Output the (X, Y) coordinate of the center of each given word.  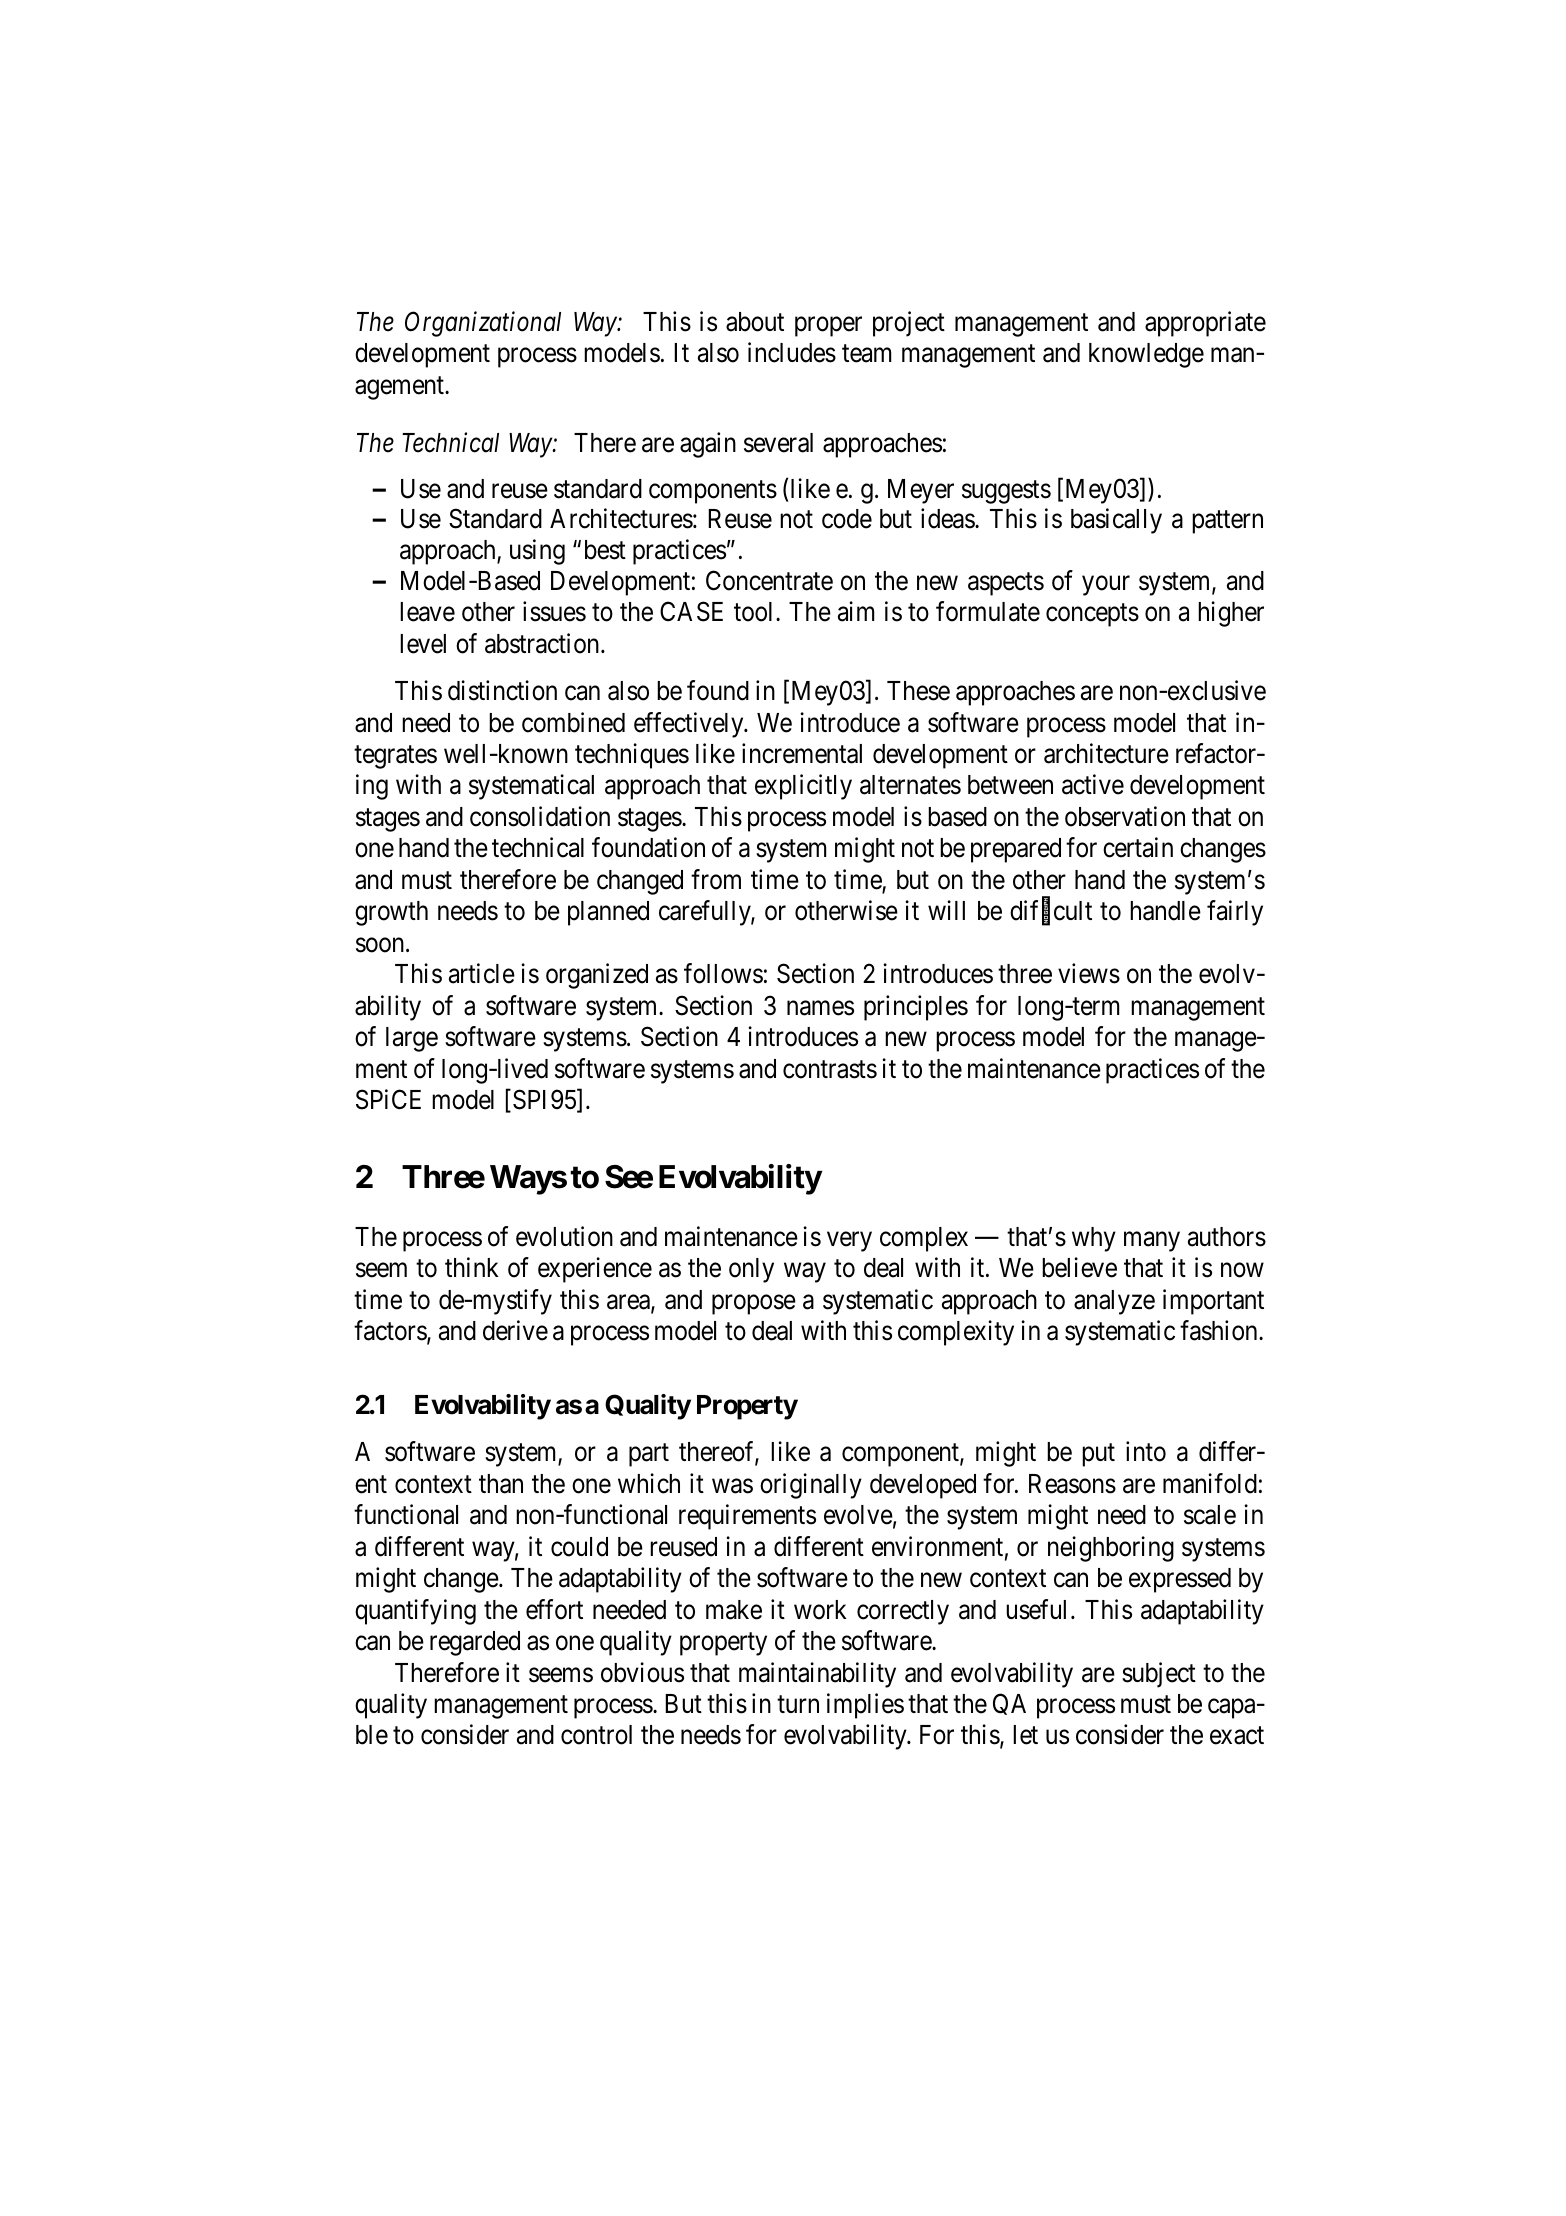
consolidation (540, 816)
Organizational (483, 324)
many (1152, 1242)
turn (798, 1704)
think (472, 1267)
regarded (475, 1643)
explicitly (803, 787)
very (849, 1242)
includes (792, 352)
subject (1159, 1675)
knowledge (1146, 355)
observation (1125, 816)
